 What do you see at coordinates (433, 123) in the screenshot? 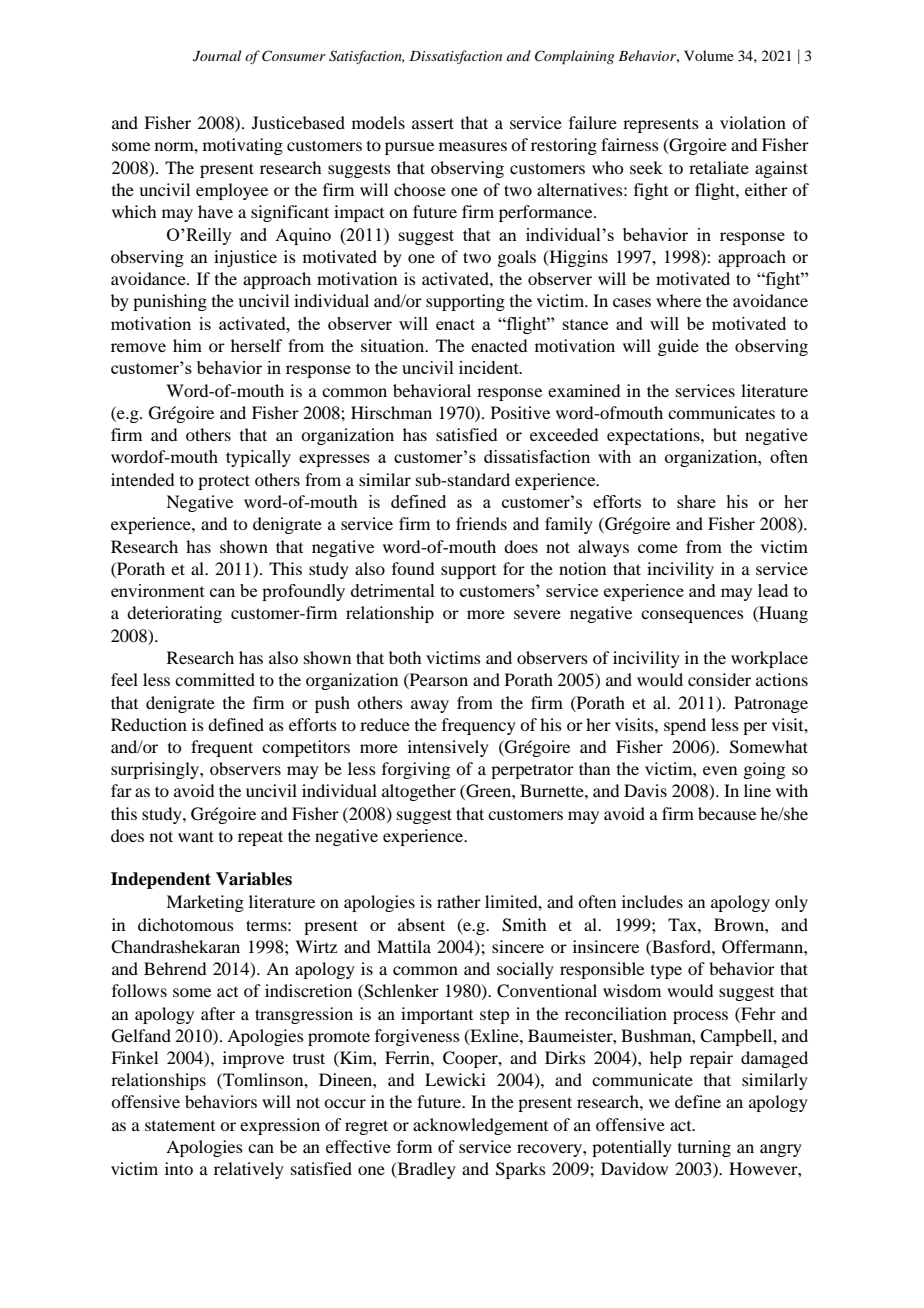
I see `assert` at bounding box center [433, 123].
